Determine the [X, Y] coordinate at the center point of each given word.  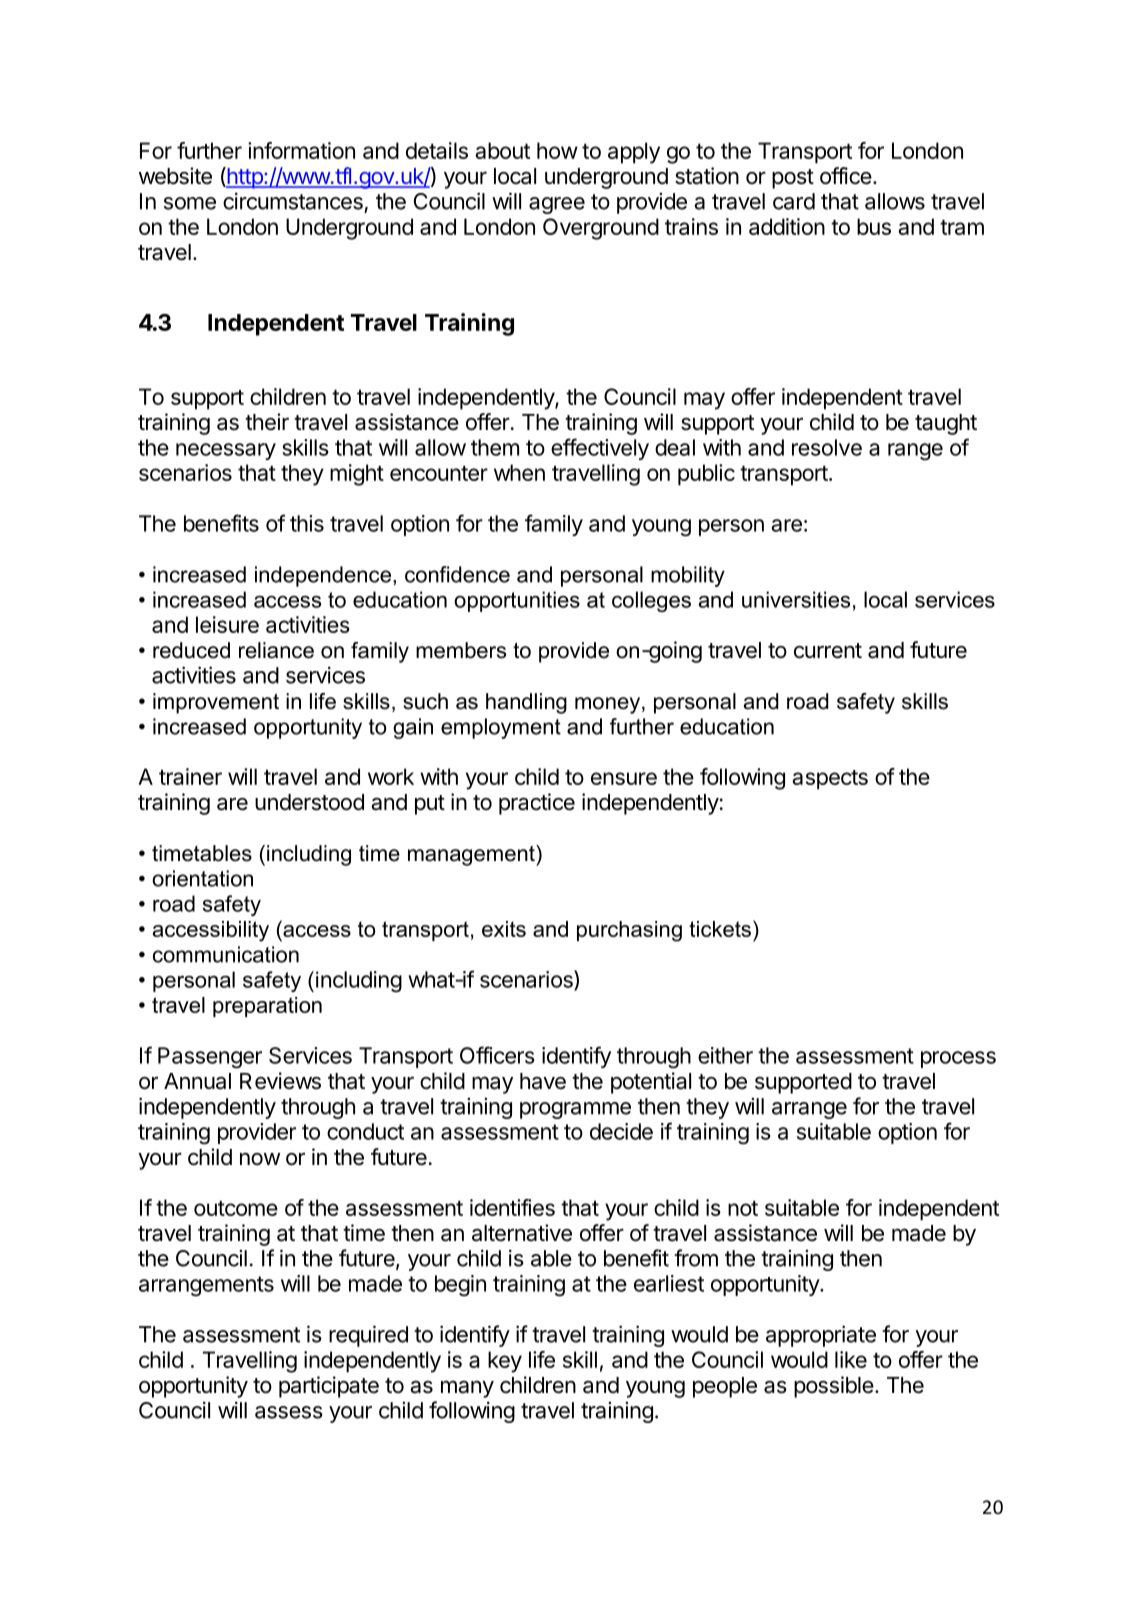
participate [329, 1387]
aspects [830, 780]
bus [874, 226]
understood [309, 802]
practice [537, 804]
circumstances [293, 201]
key [505, 1362]
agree [557, 205]
